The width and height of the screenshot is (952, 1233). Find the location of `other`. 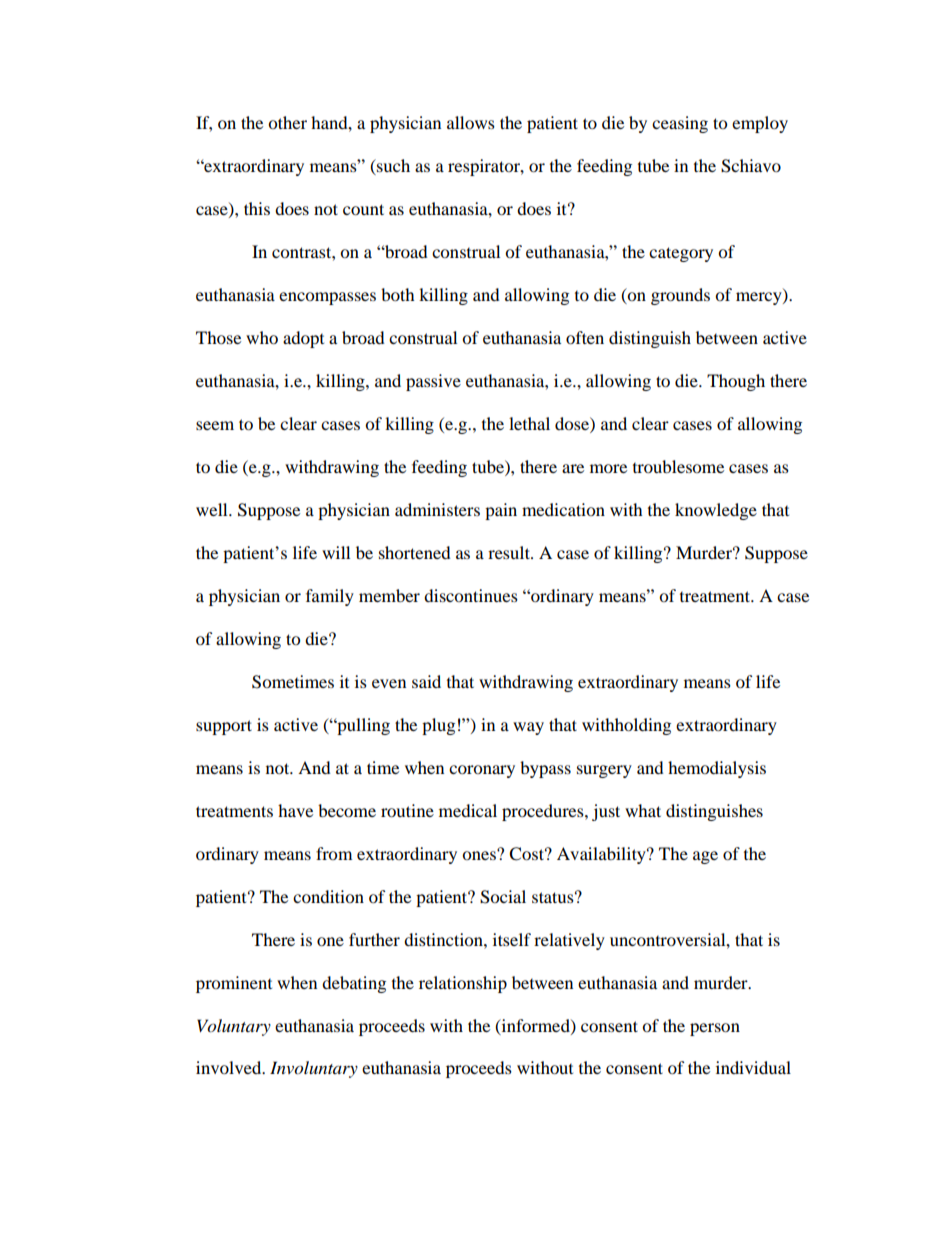

other is located at coordinates (287, 122).
